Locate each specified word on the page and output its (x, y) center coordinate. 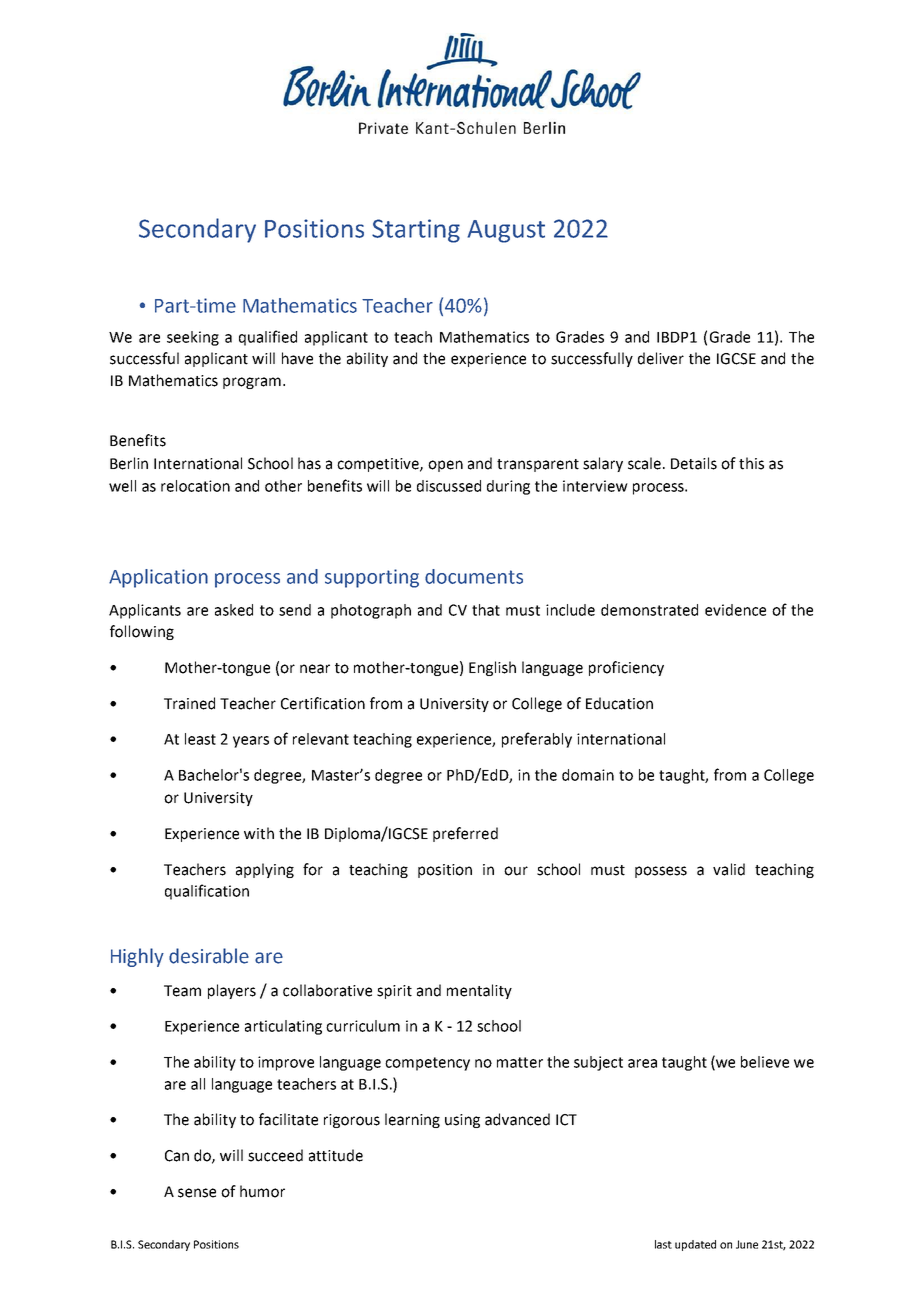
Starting (416, 231)
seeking (193, 338)
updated (695, 1245)
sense (197, 1193)
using (462, 1121)
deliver (661, 358)
